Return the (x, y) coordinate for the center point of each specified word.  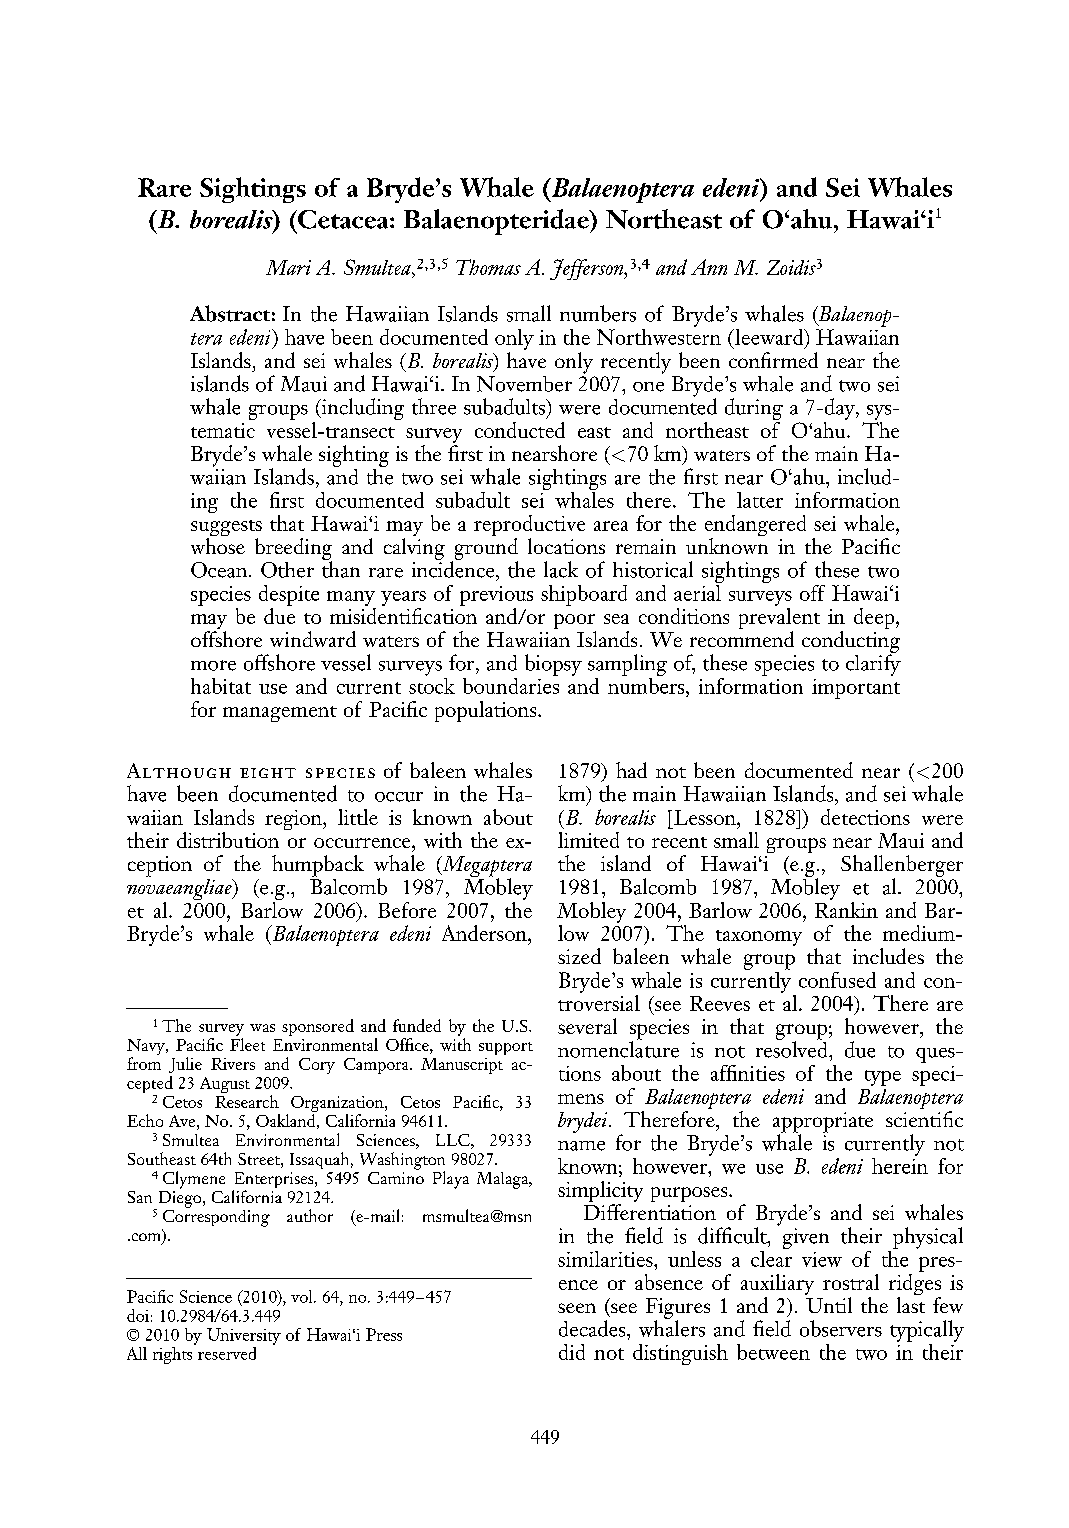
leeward (769, 337)
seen (577, 1308)
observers (841, 1328)
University (244, 1336)
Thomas (488, 267)
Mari (288, 267)
